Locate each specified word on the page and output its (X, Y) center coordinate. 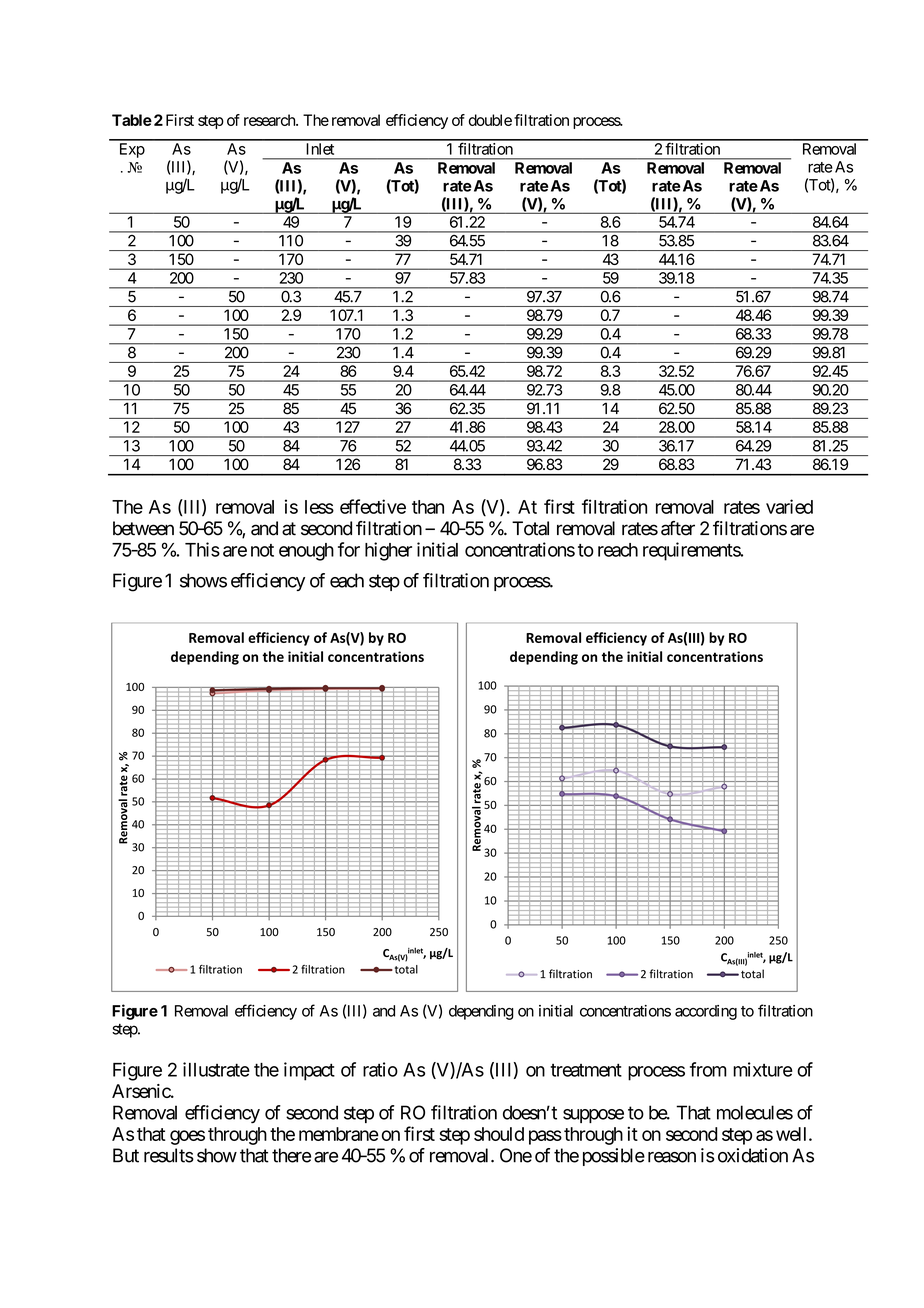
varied (789, 506)
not (262, 550)
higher (388, 551)
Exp (132, 150)
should (499, 1134)
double (490, 120)
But (126, 1155)
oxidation (753, 1155)
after (678, 528)
